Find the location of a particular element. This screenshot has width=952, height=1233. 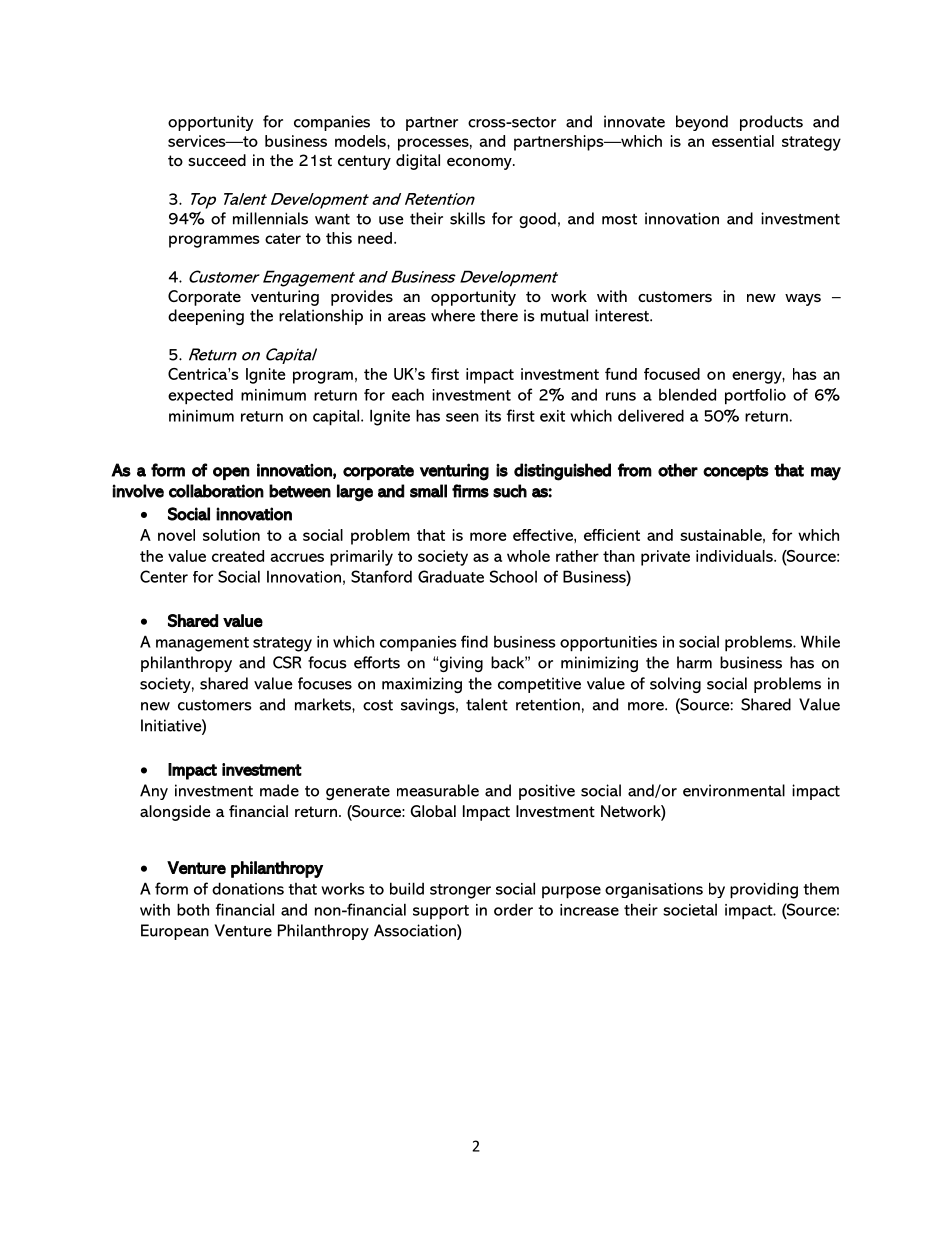

both is located at coordinates (193, 909).
